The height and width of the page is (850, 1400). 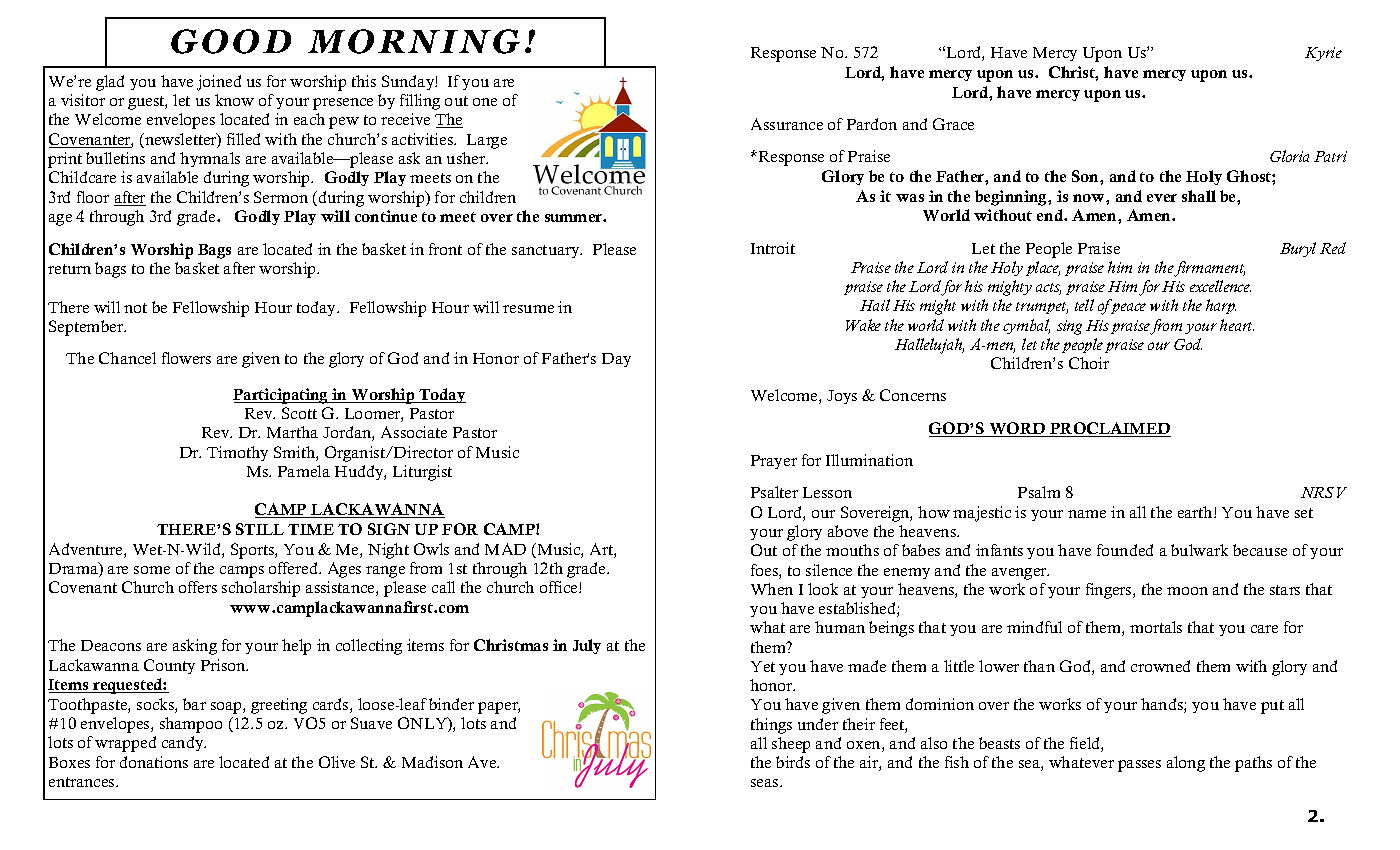 What do you see at coordinates (772, 589) in the page?
I see `When` at bounding box center [772, 589].
